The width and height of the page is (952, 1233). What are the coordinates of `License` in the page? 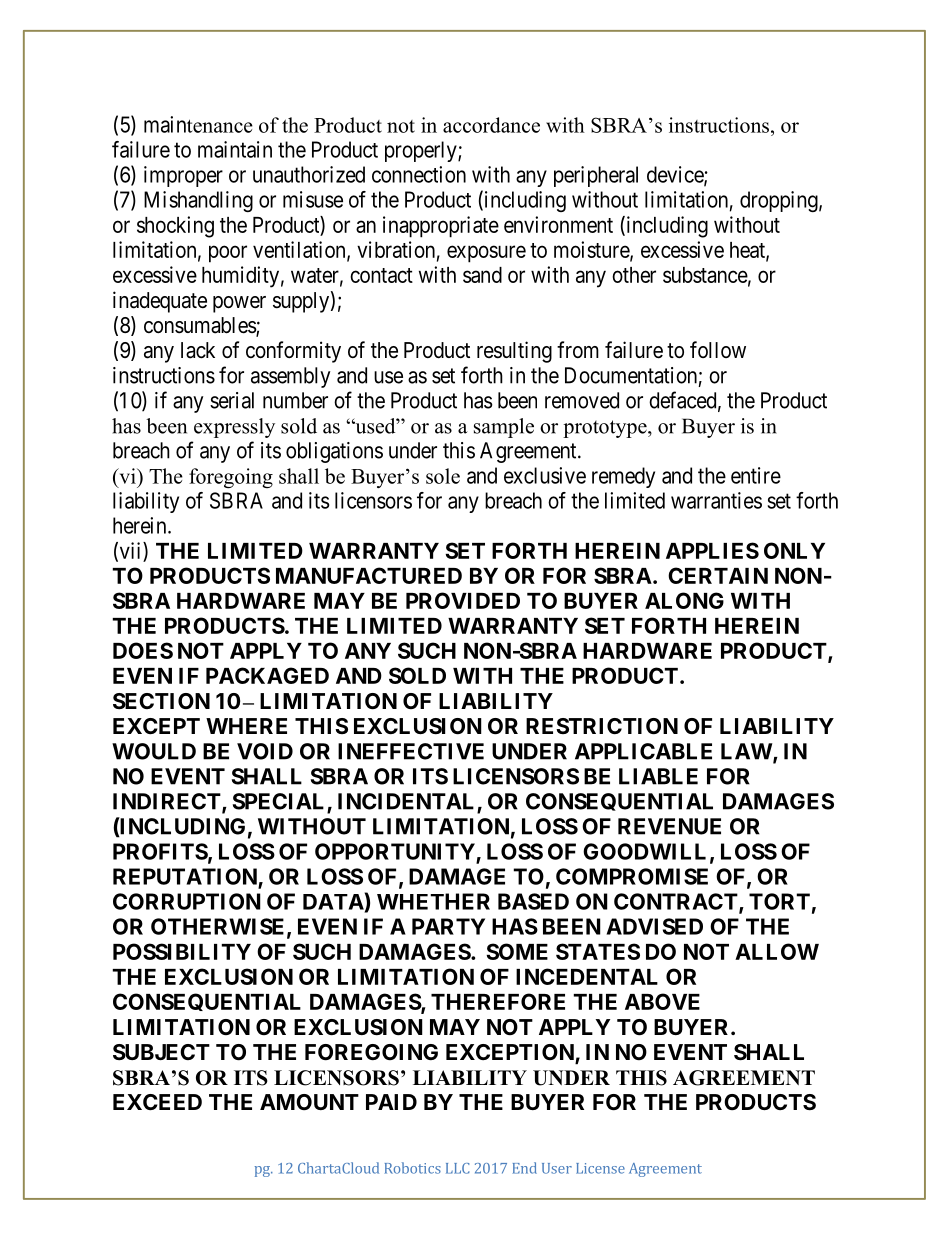 It's located at (600, 1168).
